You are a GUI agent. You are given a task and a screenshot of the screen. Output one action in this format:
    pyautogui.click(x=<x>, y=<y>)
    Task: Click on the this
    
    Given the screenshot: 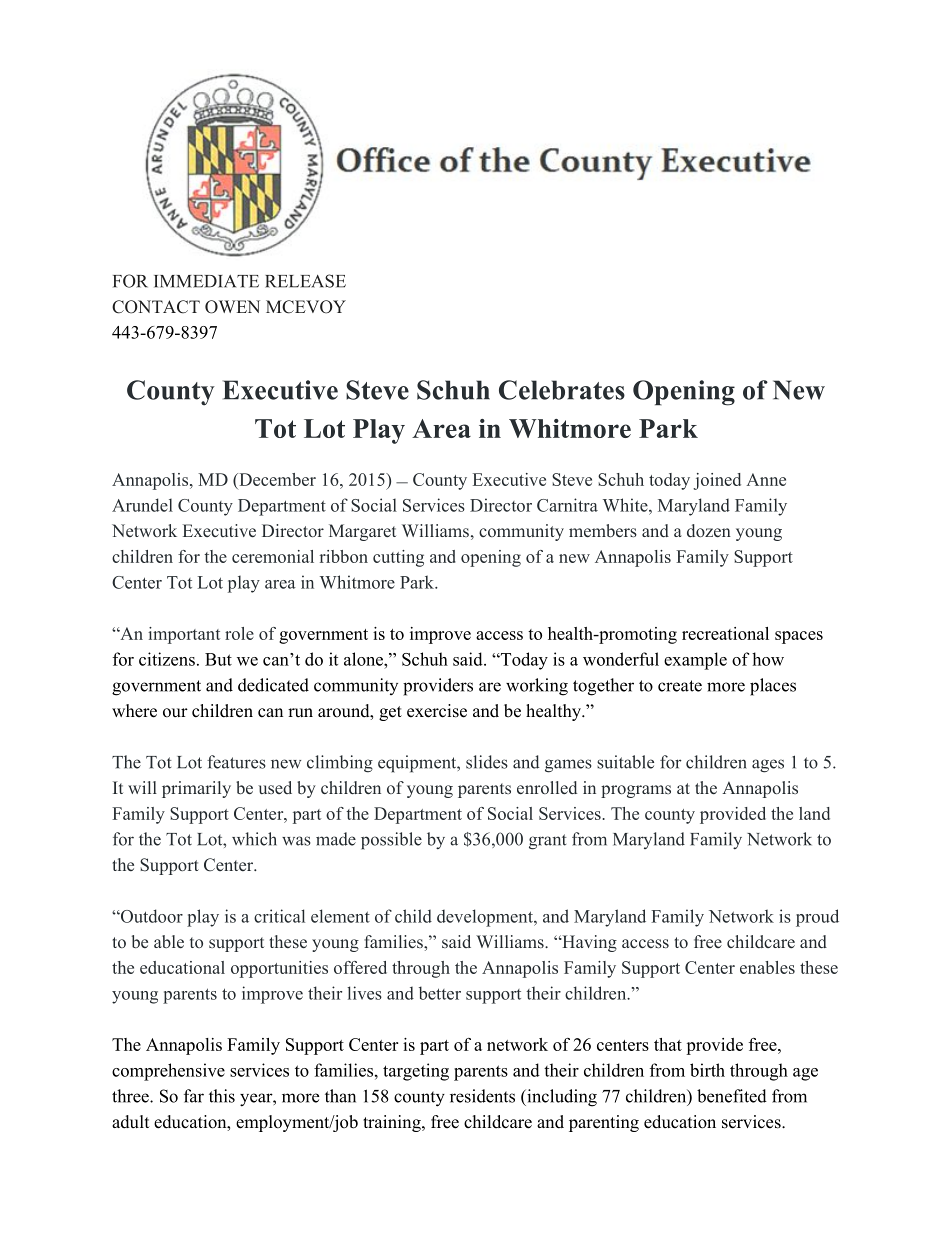 What is the action you would take?
    pyautogui.click(x=222, y=1096)
